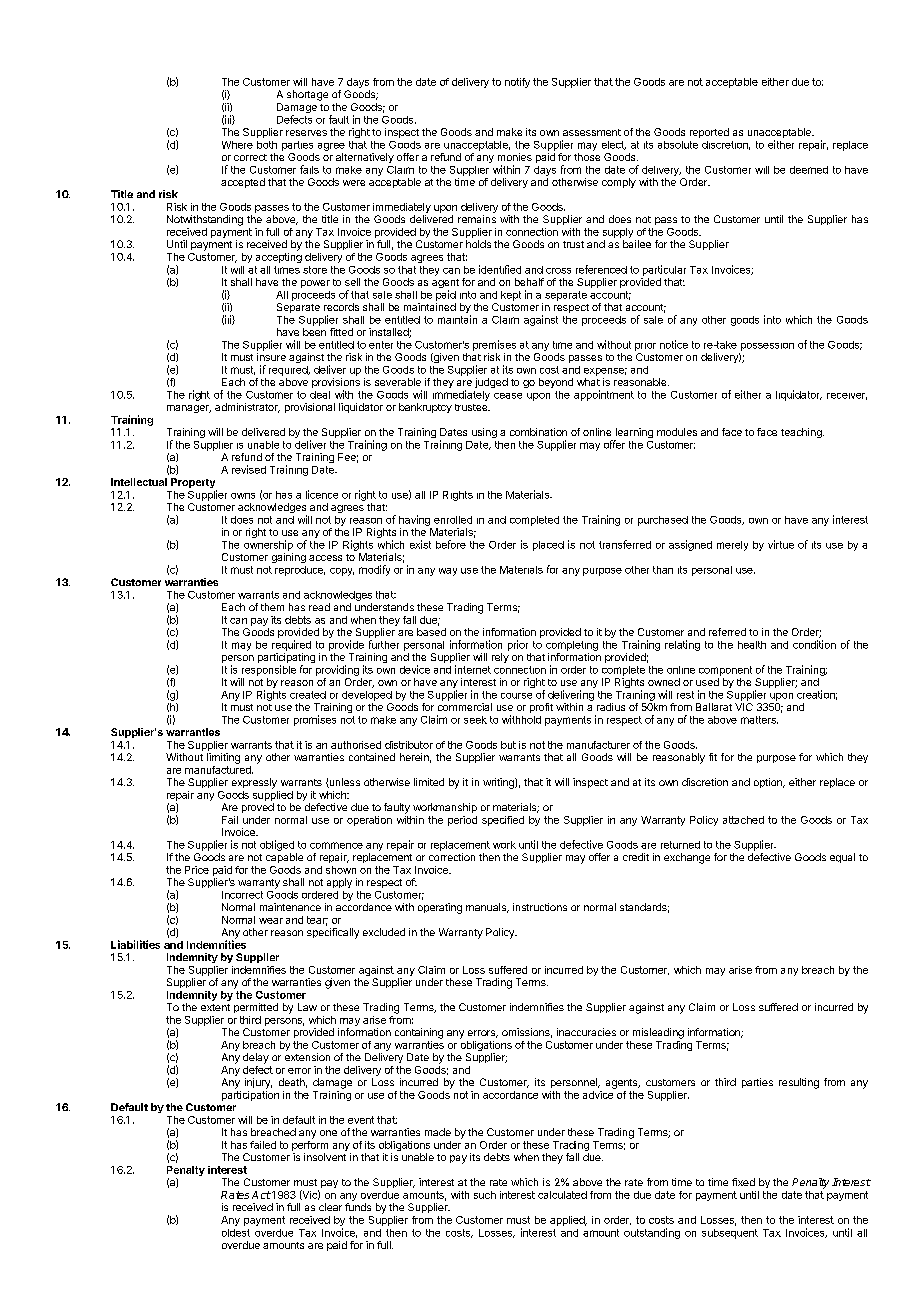  I want to click on Where, so click(237, 145).
